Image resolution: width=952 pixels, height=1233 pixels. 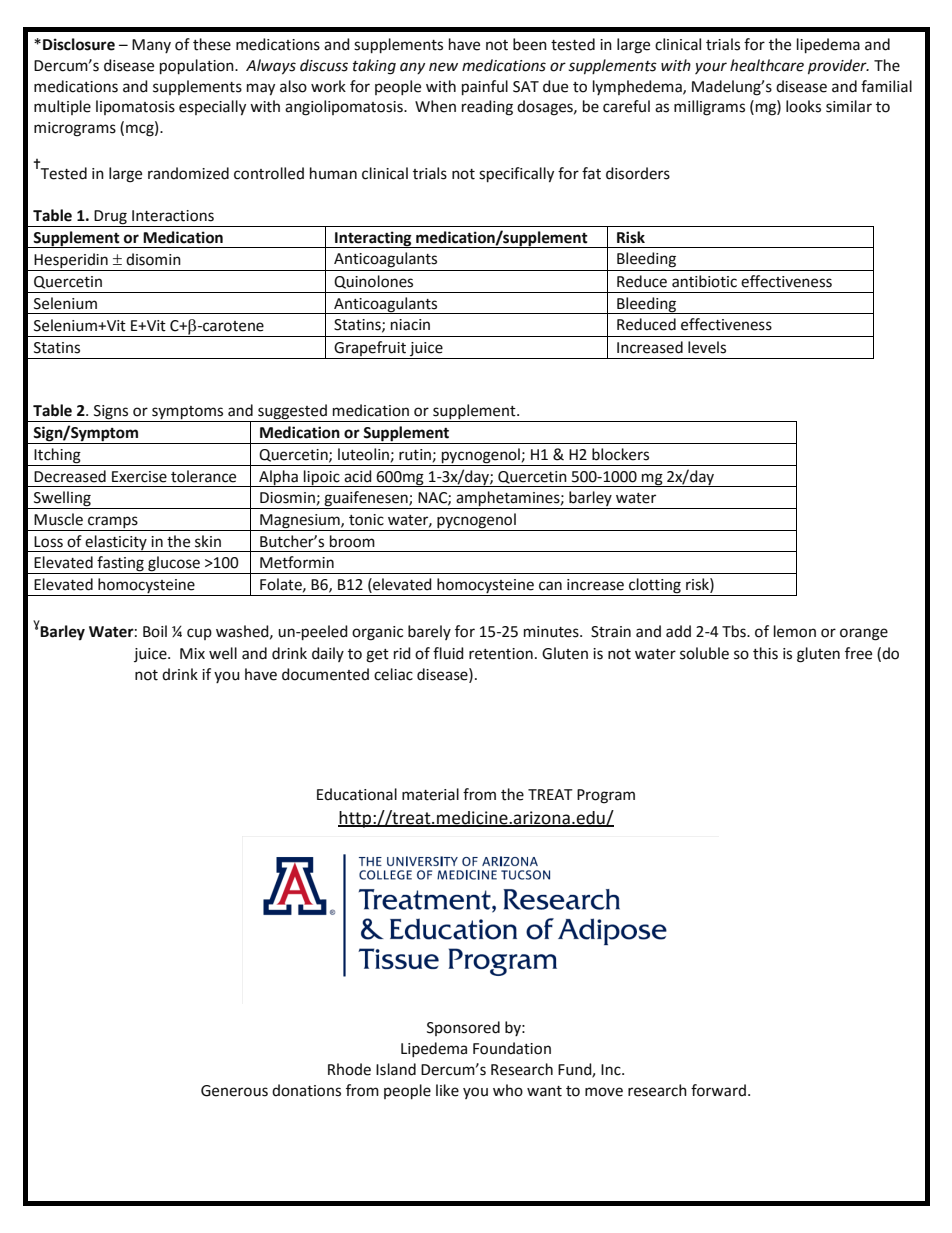 What do you see at coordinates (151, 46) in the page?
I see `Many` at bounding box center [151, 46].
